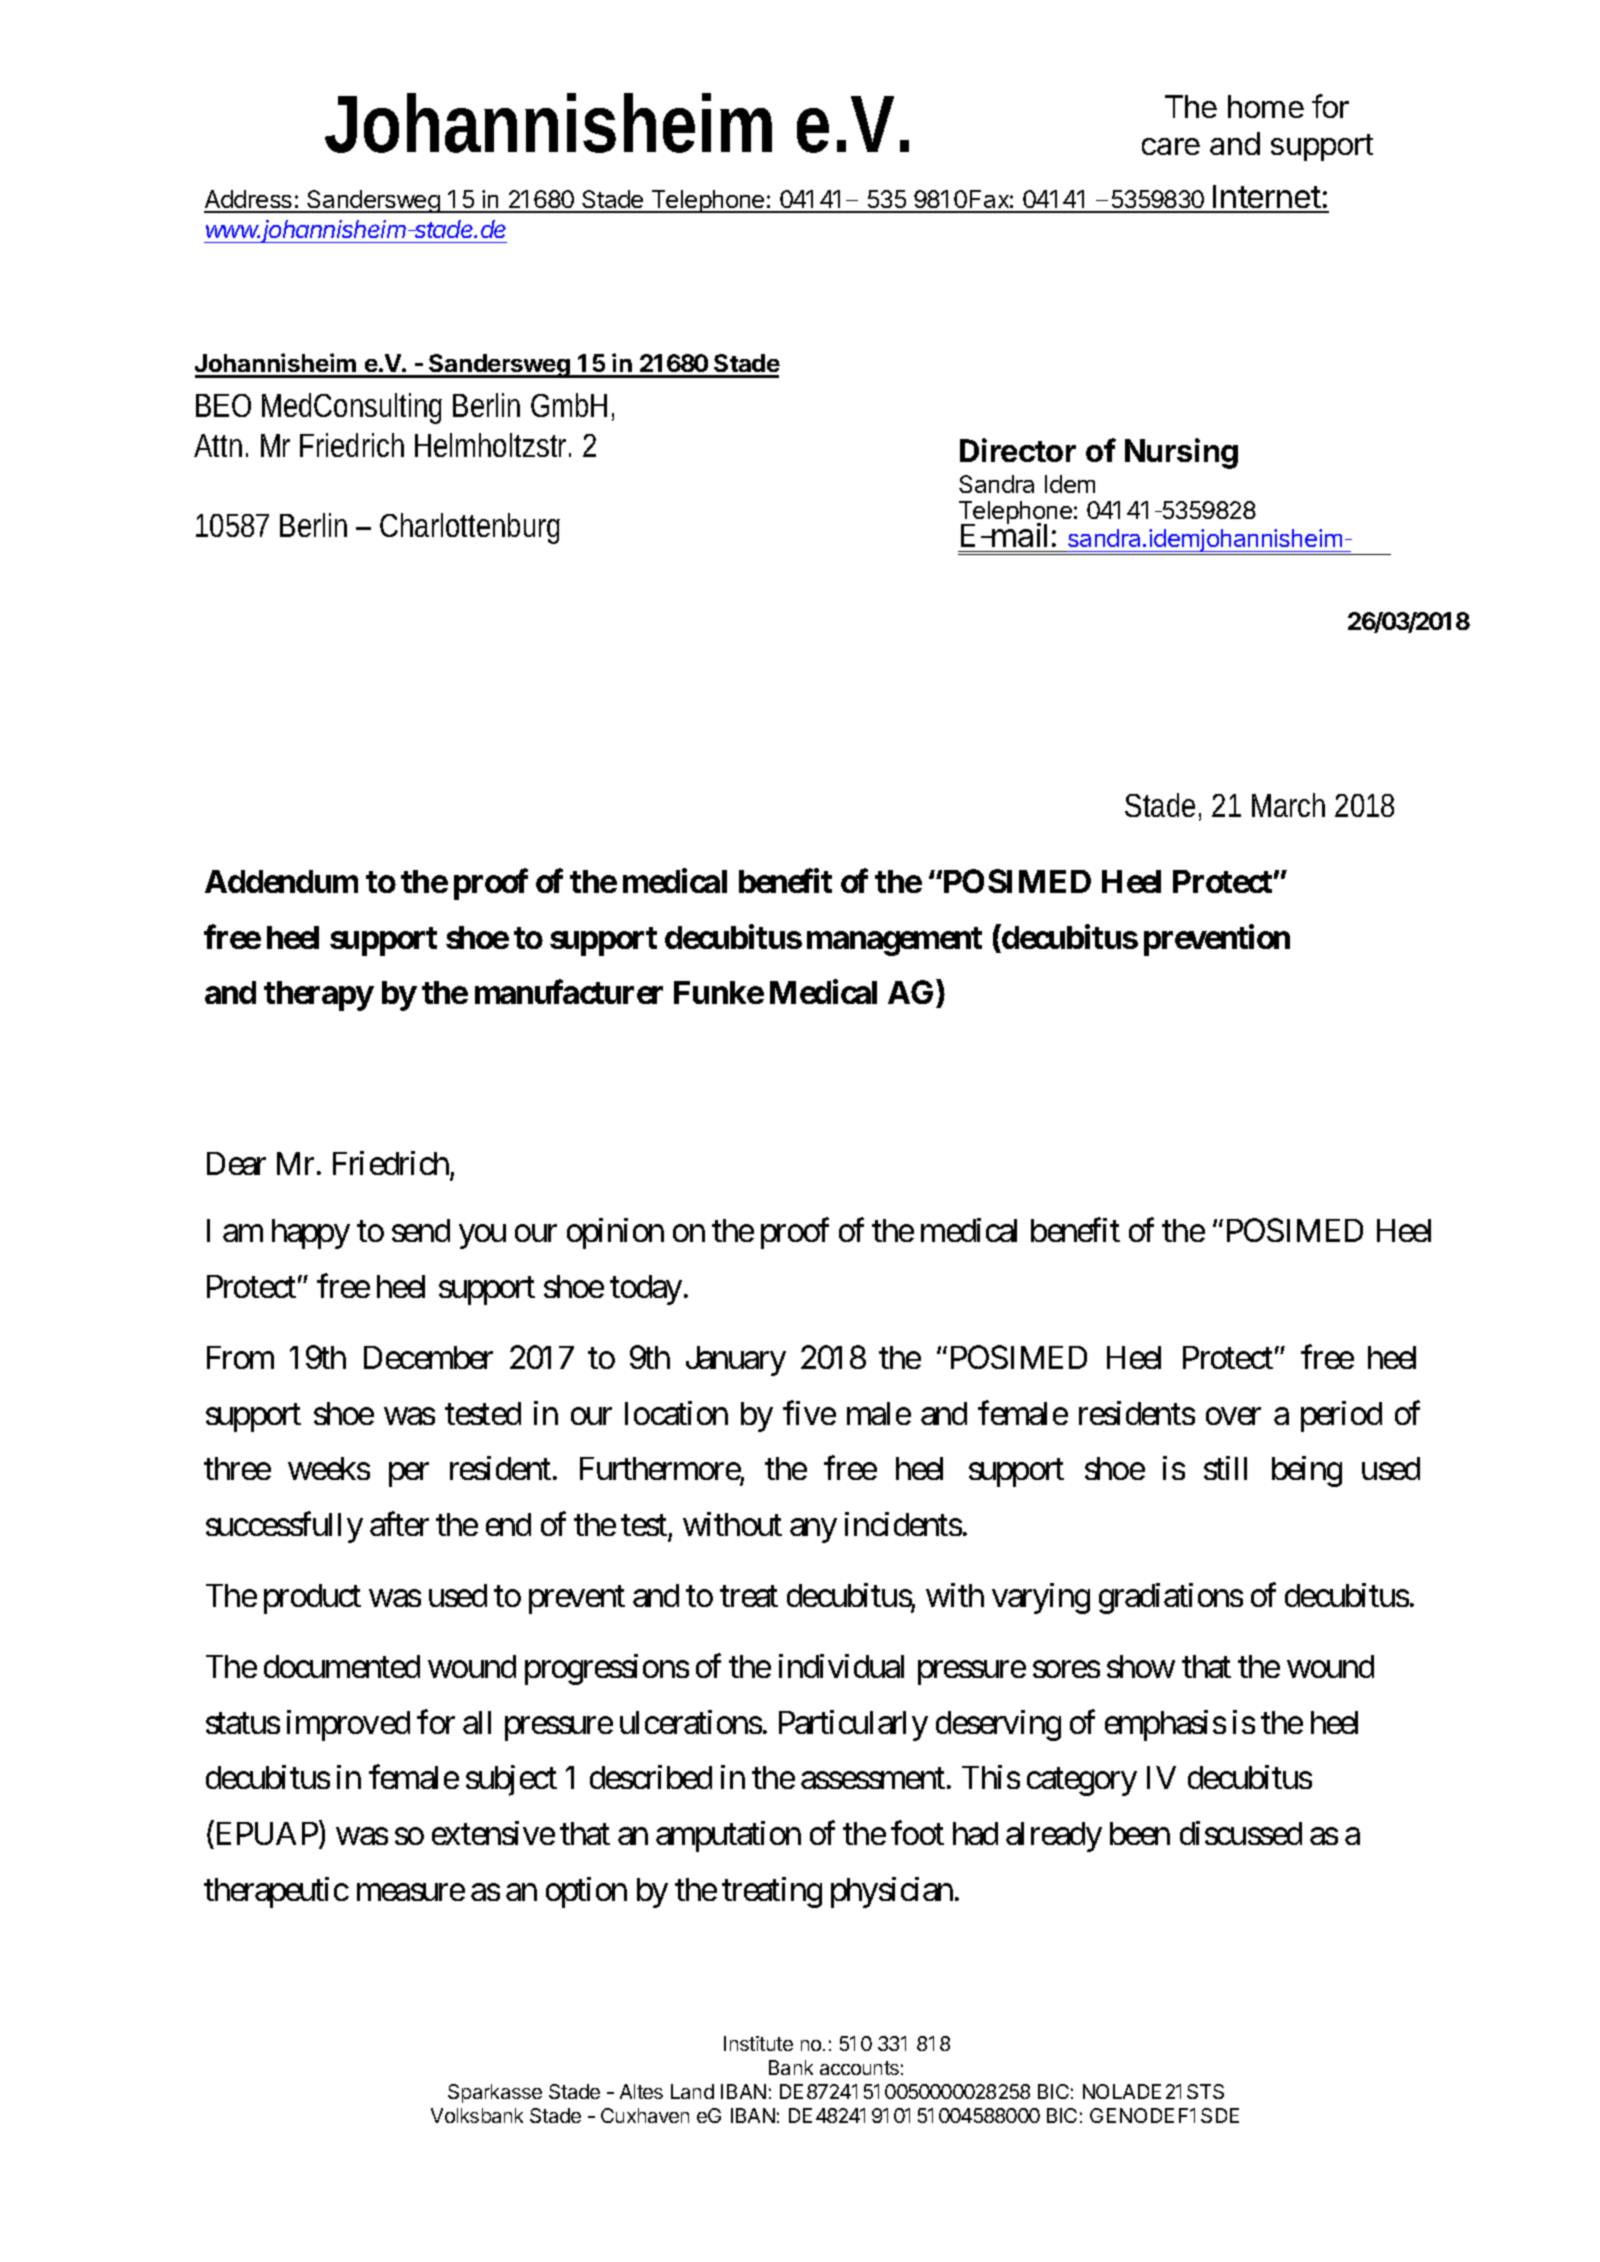  Describe the element at coordinates (1181, 453) in the document. I see `Nursing` at that location.
